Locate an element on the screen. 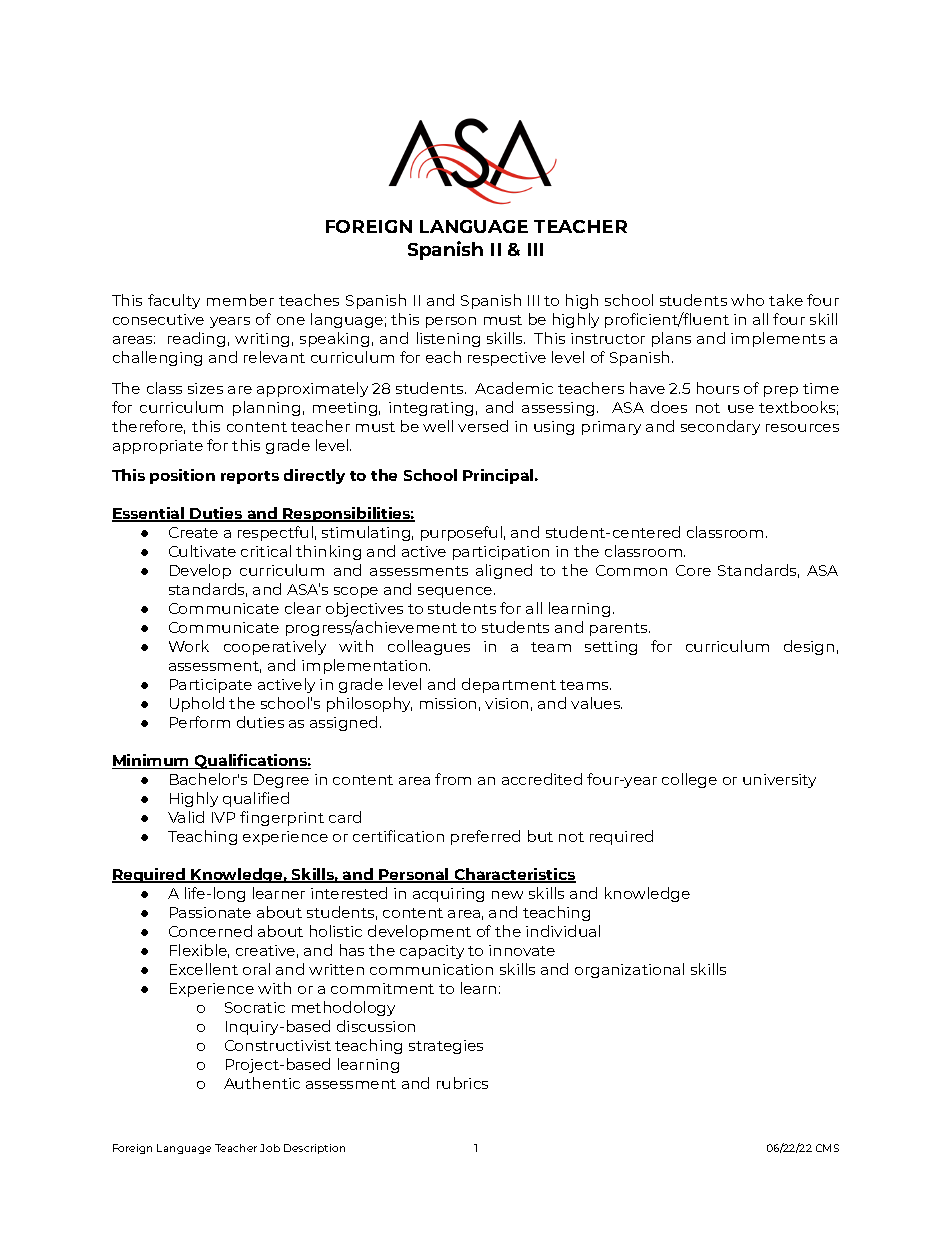 This screenshot has height=1233, width=952. Job is located at coordinates (270, 1148).
